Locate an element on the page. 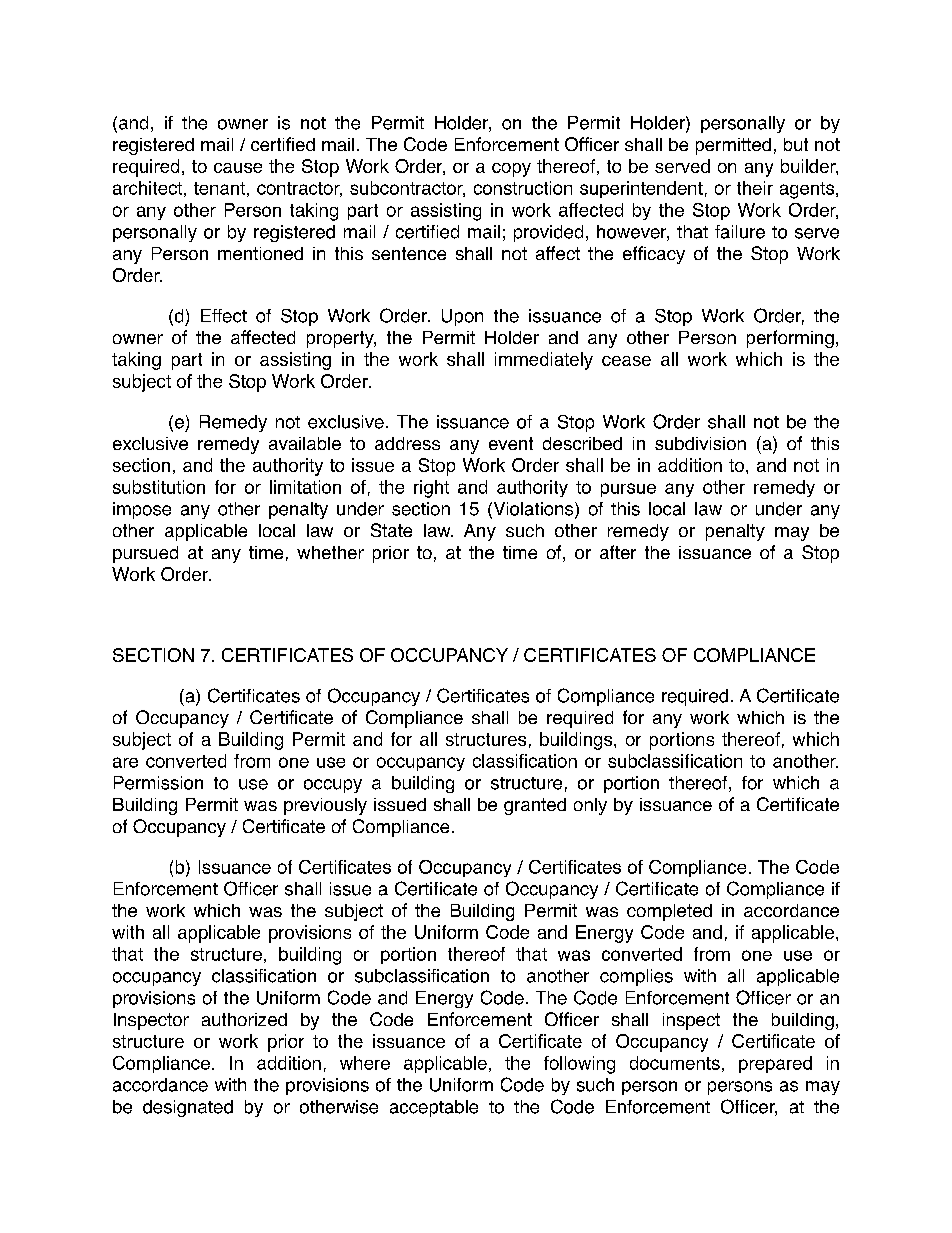 This document has width=952, height=1233. granted is located at coordinates (535, 806).
